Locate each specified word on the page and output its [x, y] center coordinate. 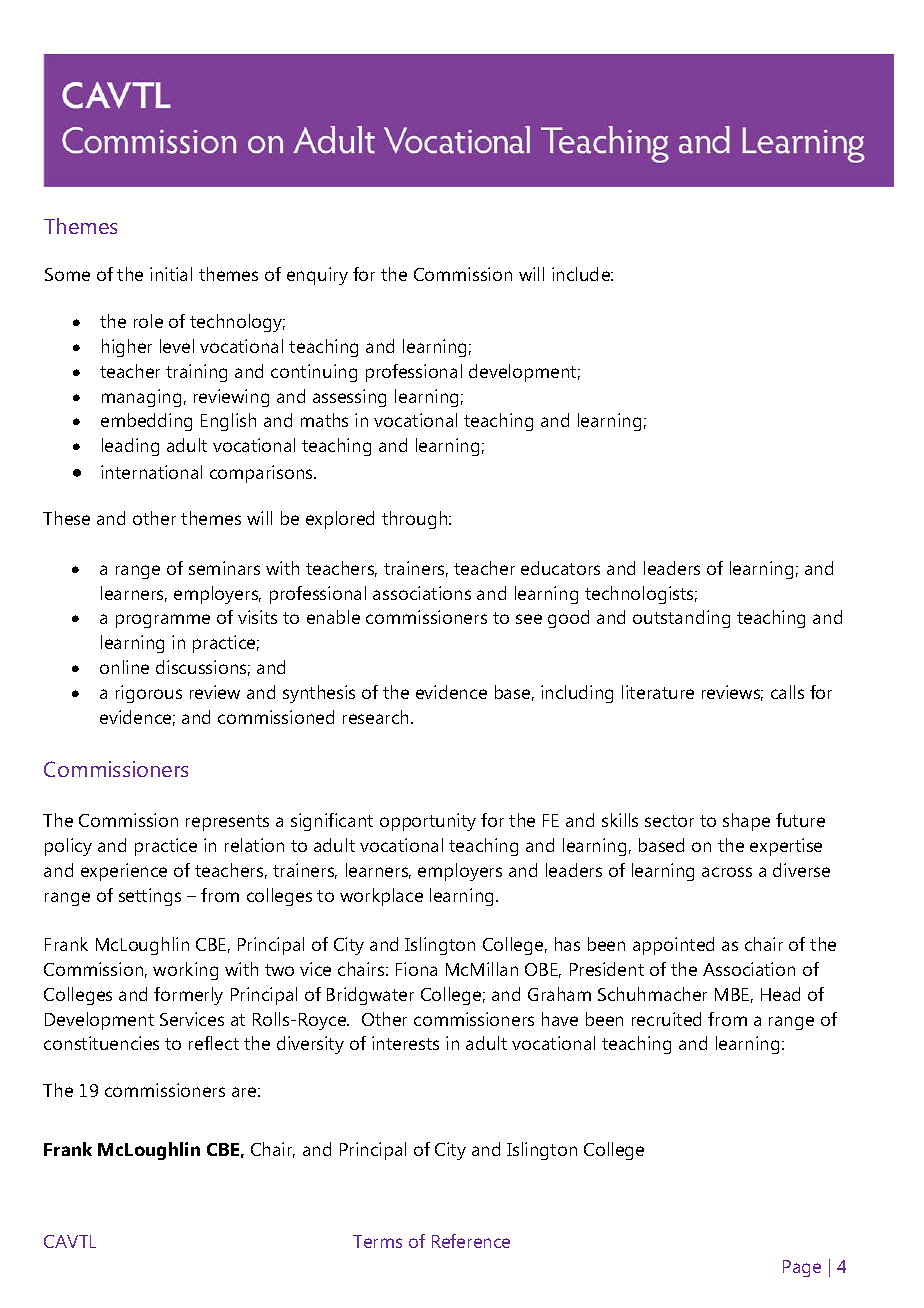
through [416, 520]
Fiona [416, 969]
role [148, 321]
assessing [349, 398]
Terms [377, 1241]
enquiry [317, 276]
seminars [224, 568]
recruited [666, 1019]
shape [746, 822]
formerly [188, 996]
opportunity [428, 822]
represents [227, 823]
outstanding [681, 619]
